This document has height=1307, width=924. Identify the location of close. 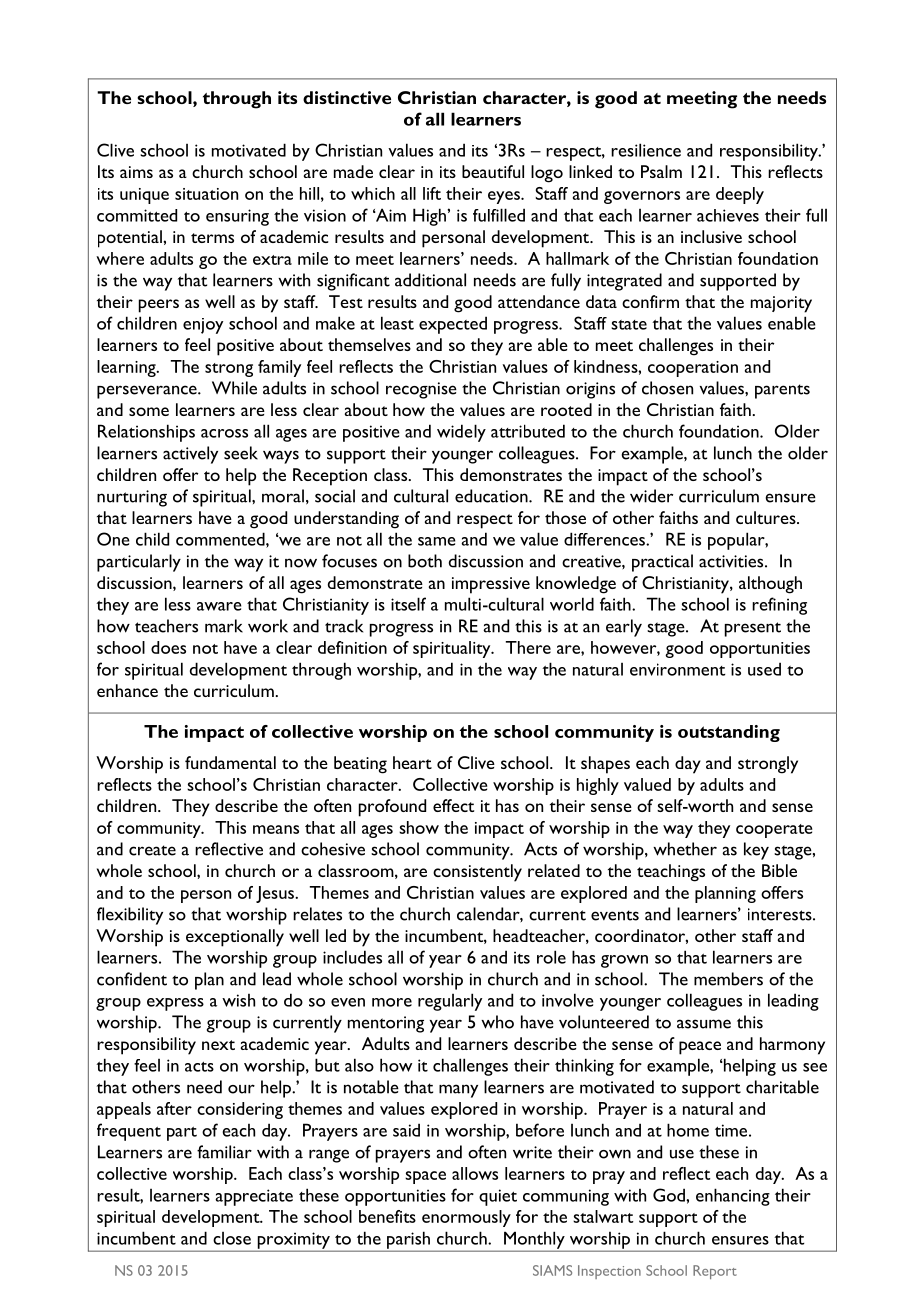
(232, 1238).
